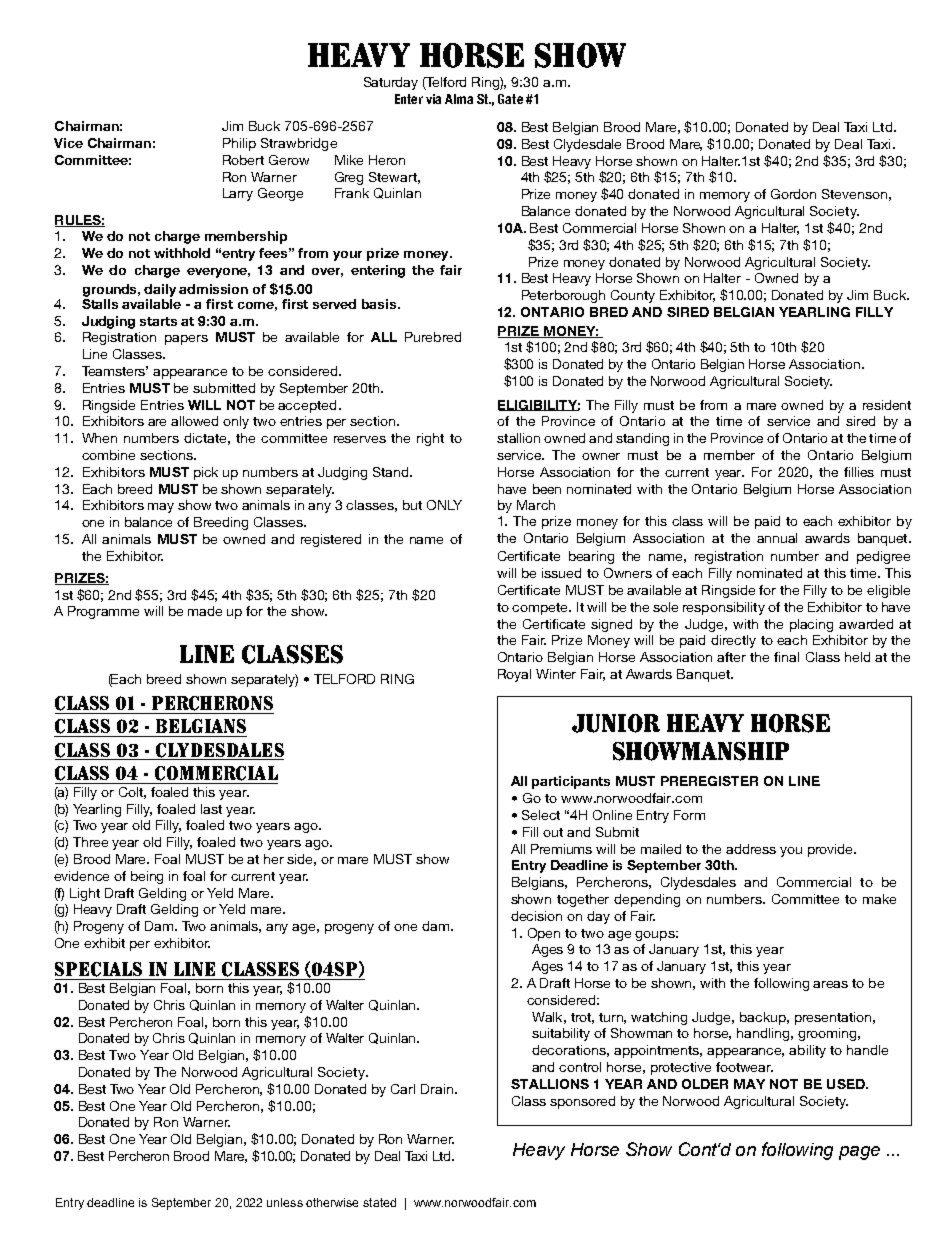  I want to click on made, so click(205, 611).
